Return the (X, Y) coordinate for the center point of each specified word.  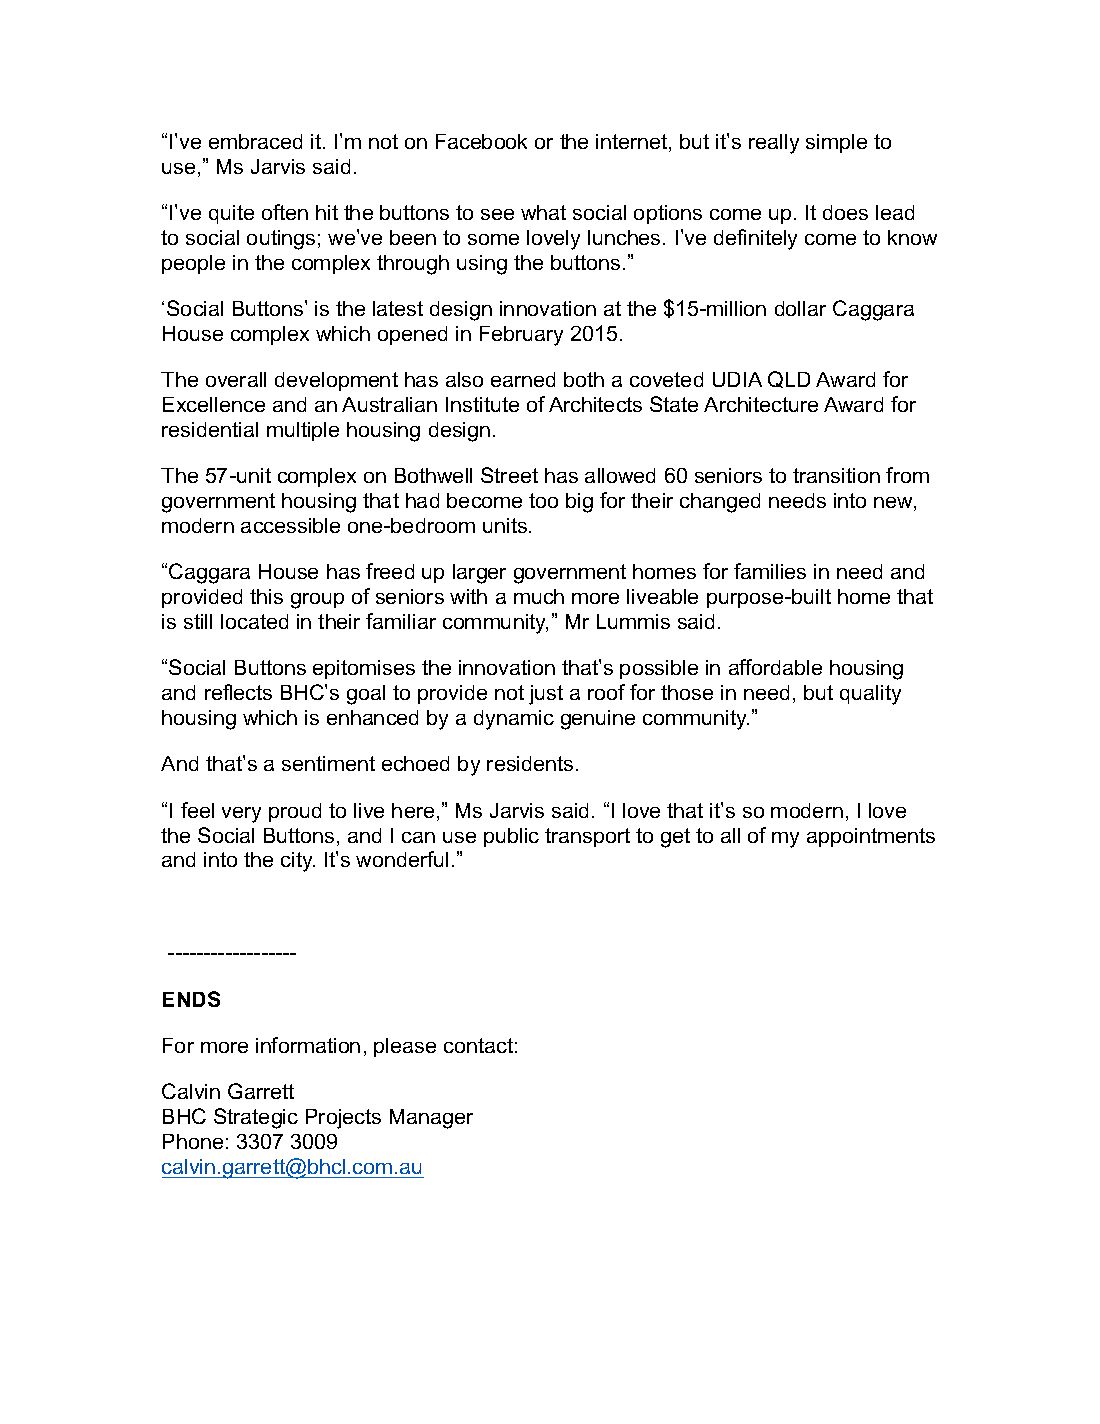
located (254, 621)
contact (478, 1045)
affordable (775, 667)
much (539, 596)
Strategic (256, 1118)
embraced (255, 141)
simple (836, 143)
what (543, 212)
